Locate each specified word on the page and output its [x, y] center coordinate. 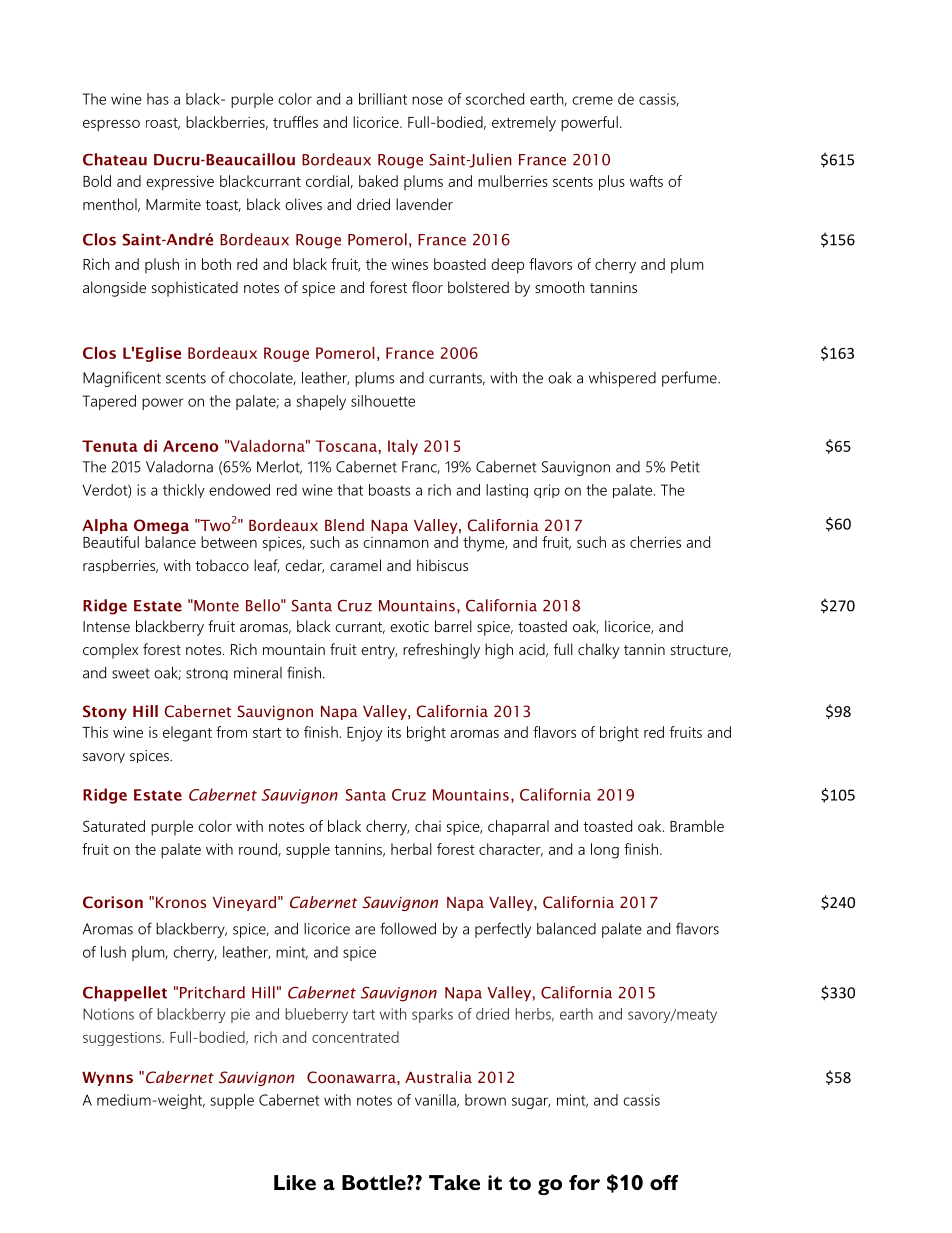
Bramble [697, 826]
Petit [685, 467]
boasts [389, 490]
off [664, 1182]
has [158, 99]
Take [454, 1182]
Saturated [114, 826]
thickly [184, 491]
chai [428, 826]
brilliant [383, 99]
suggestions [123, 1039]
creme [592, 100]
